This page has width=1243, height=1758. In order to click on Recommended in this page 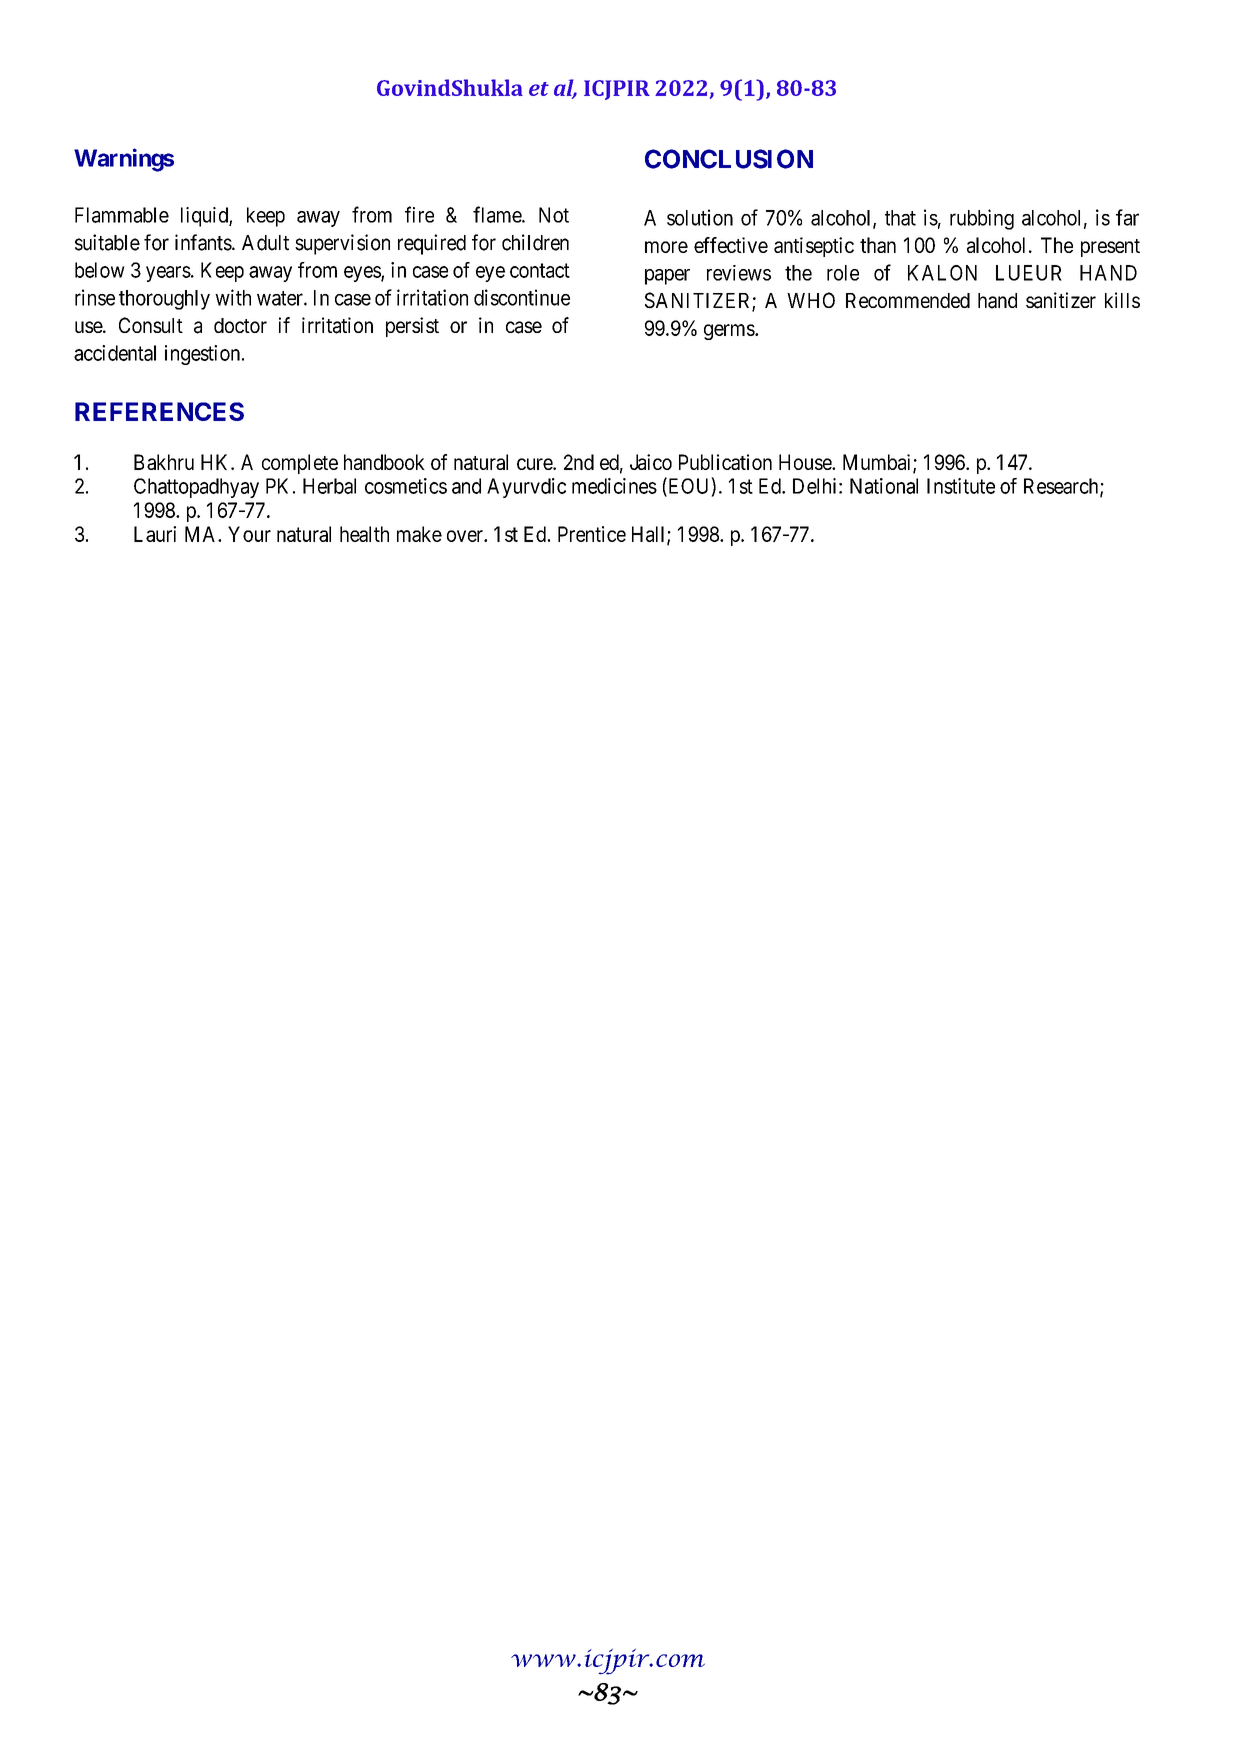, I will do `click(908, 300)`.
